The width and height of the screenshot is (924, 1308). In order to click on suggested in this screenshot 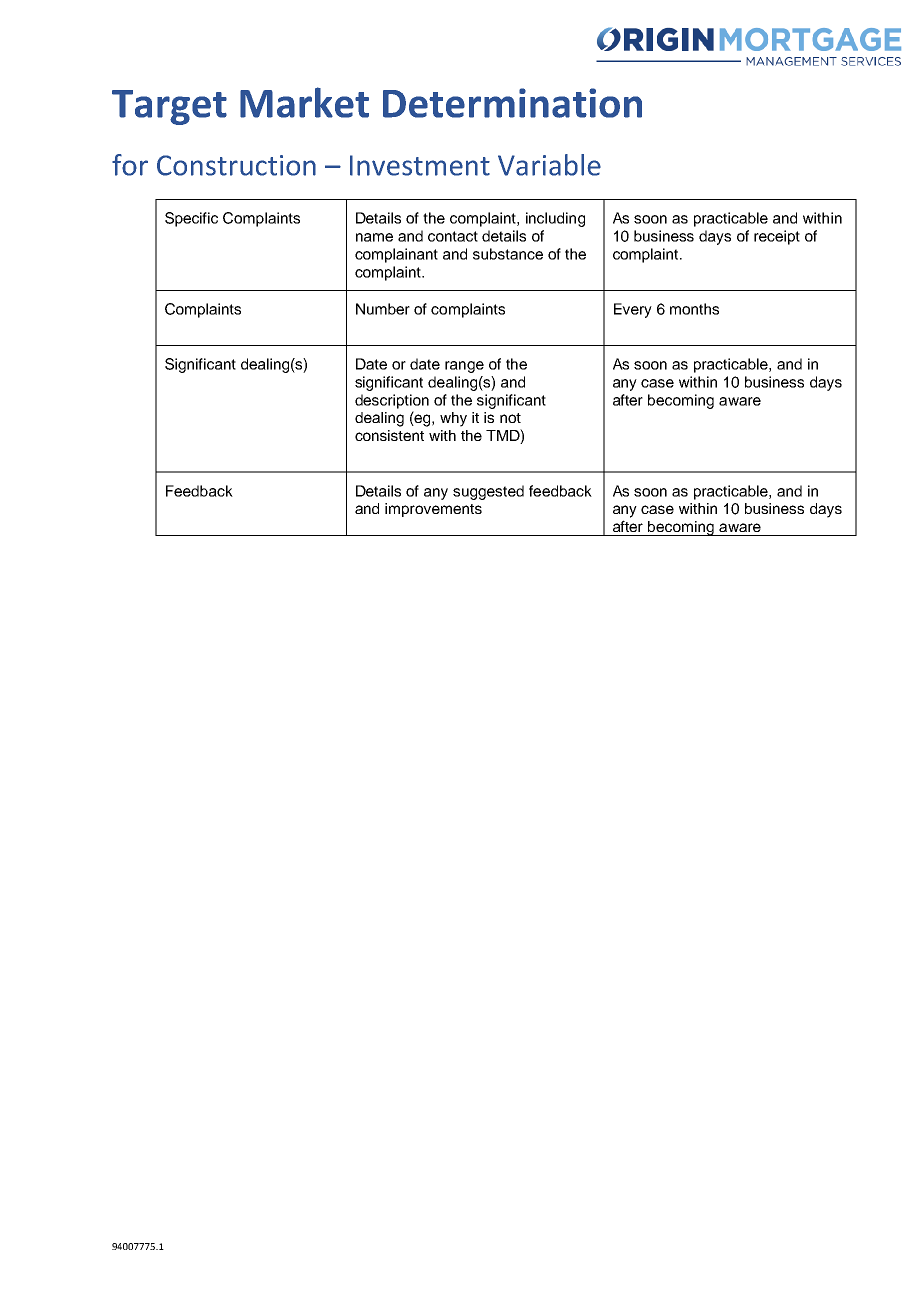, I will do `click(488, 492)`.
